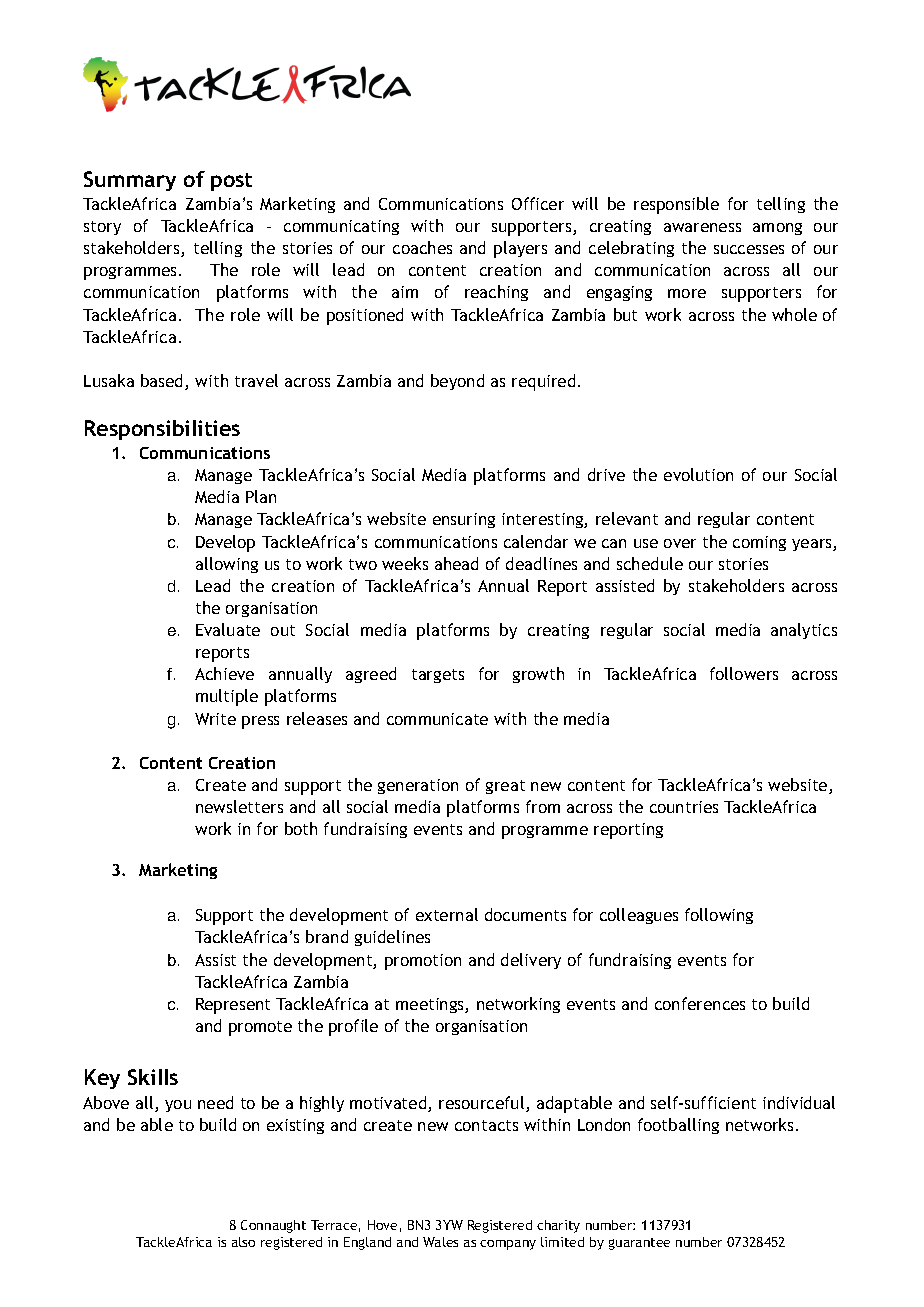 This document has height=1307, width=924. What do you see at coordinates (231, 182) in the document?
I see `post` at bounding box center [231, 182].
